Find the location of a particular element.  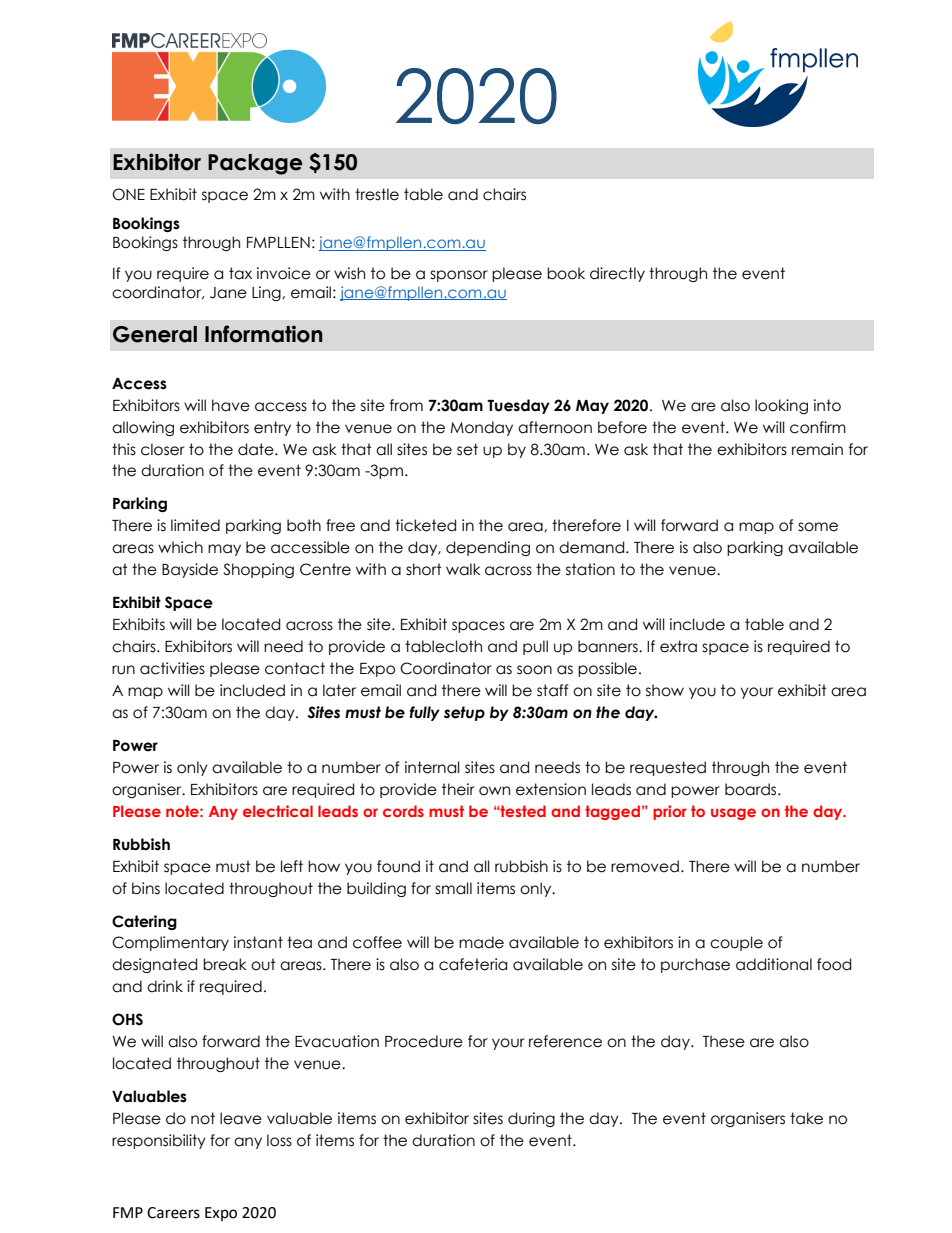

Careers is located at coordinates (173, 1213).
